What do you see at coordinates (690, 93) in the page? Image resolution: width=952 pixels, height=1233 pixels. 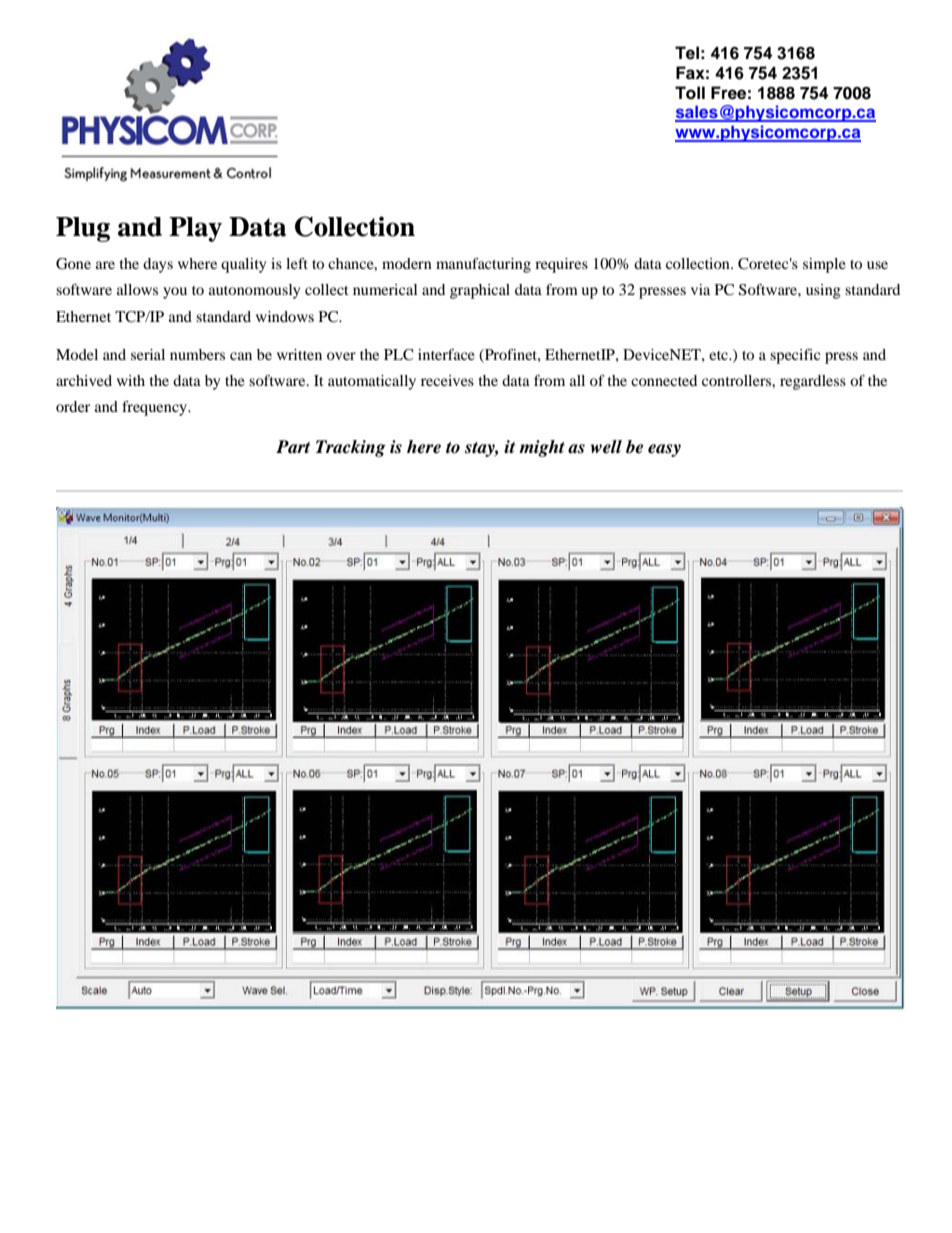 I see `Toll` at bounding box center [690, 93].
